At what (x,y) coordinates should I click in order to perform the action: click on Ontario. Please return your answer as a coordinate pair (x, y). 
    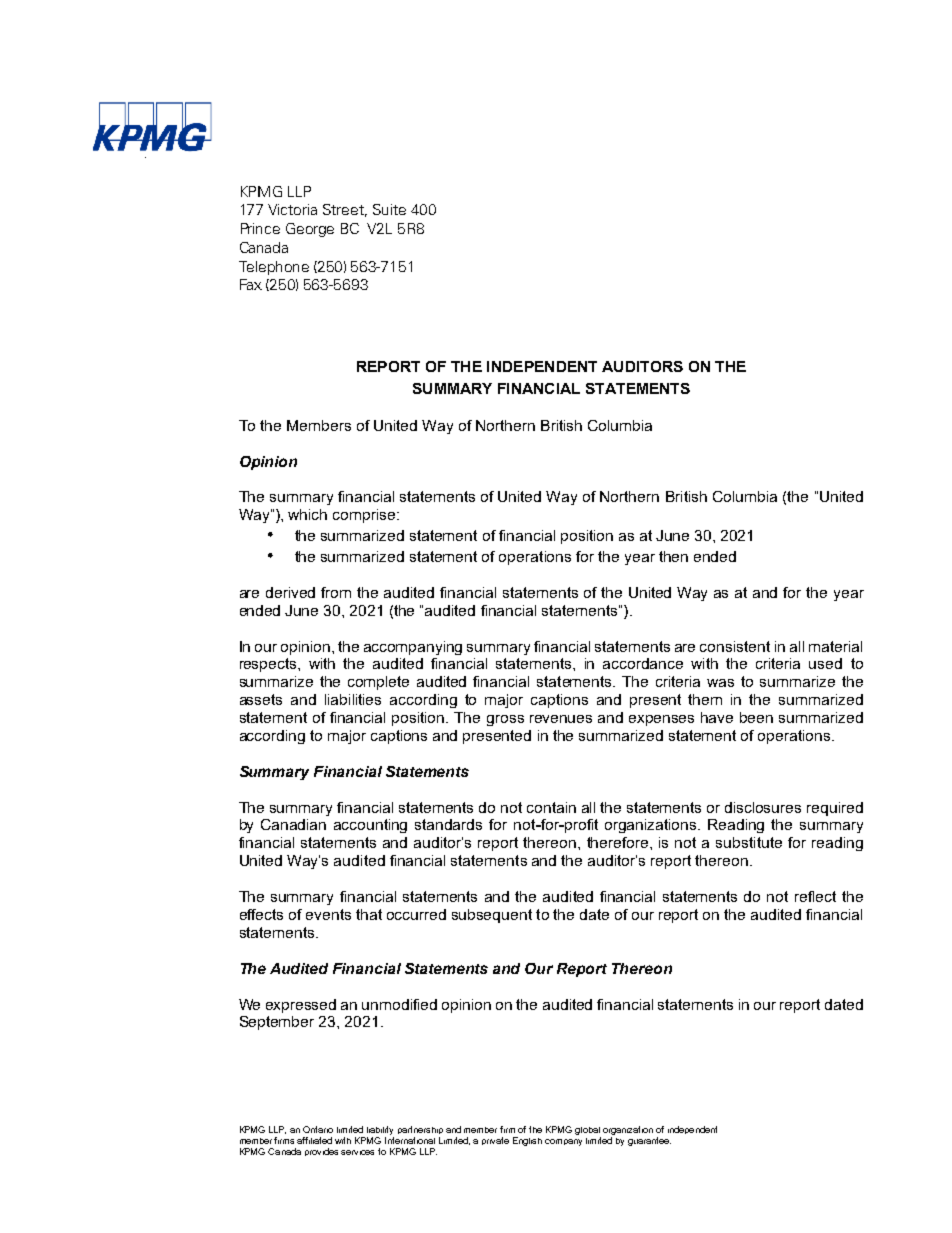
    Looking at the image, I should click on (318, 1129).
